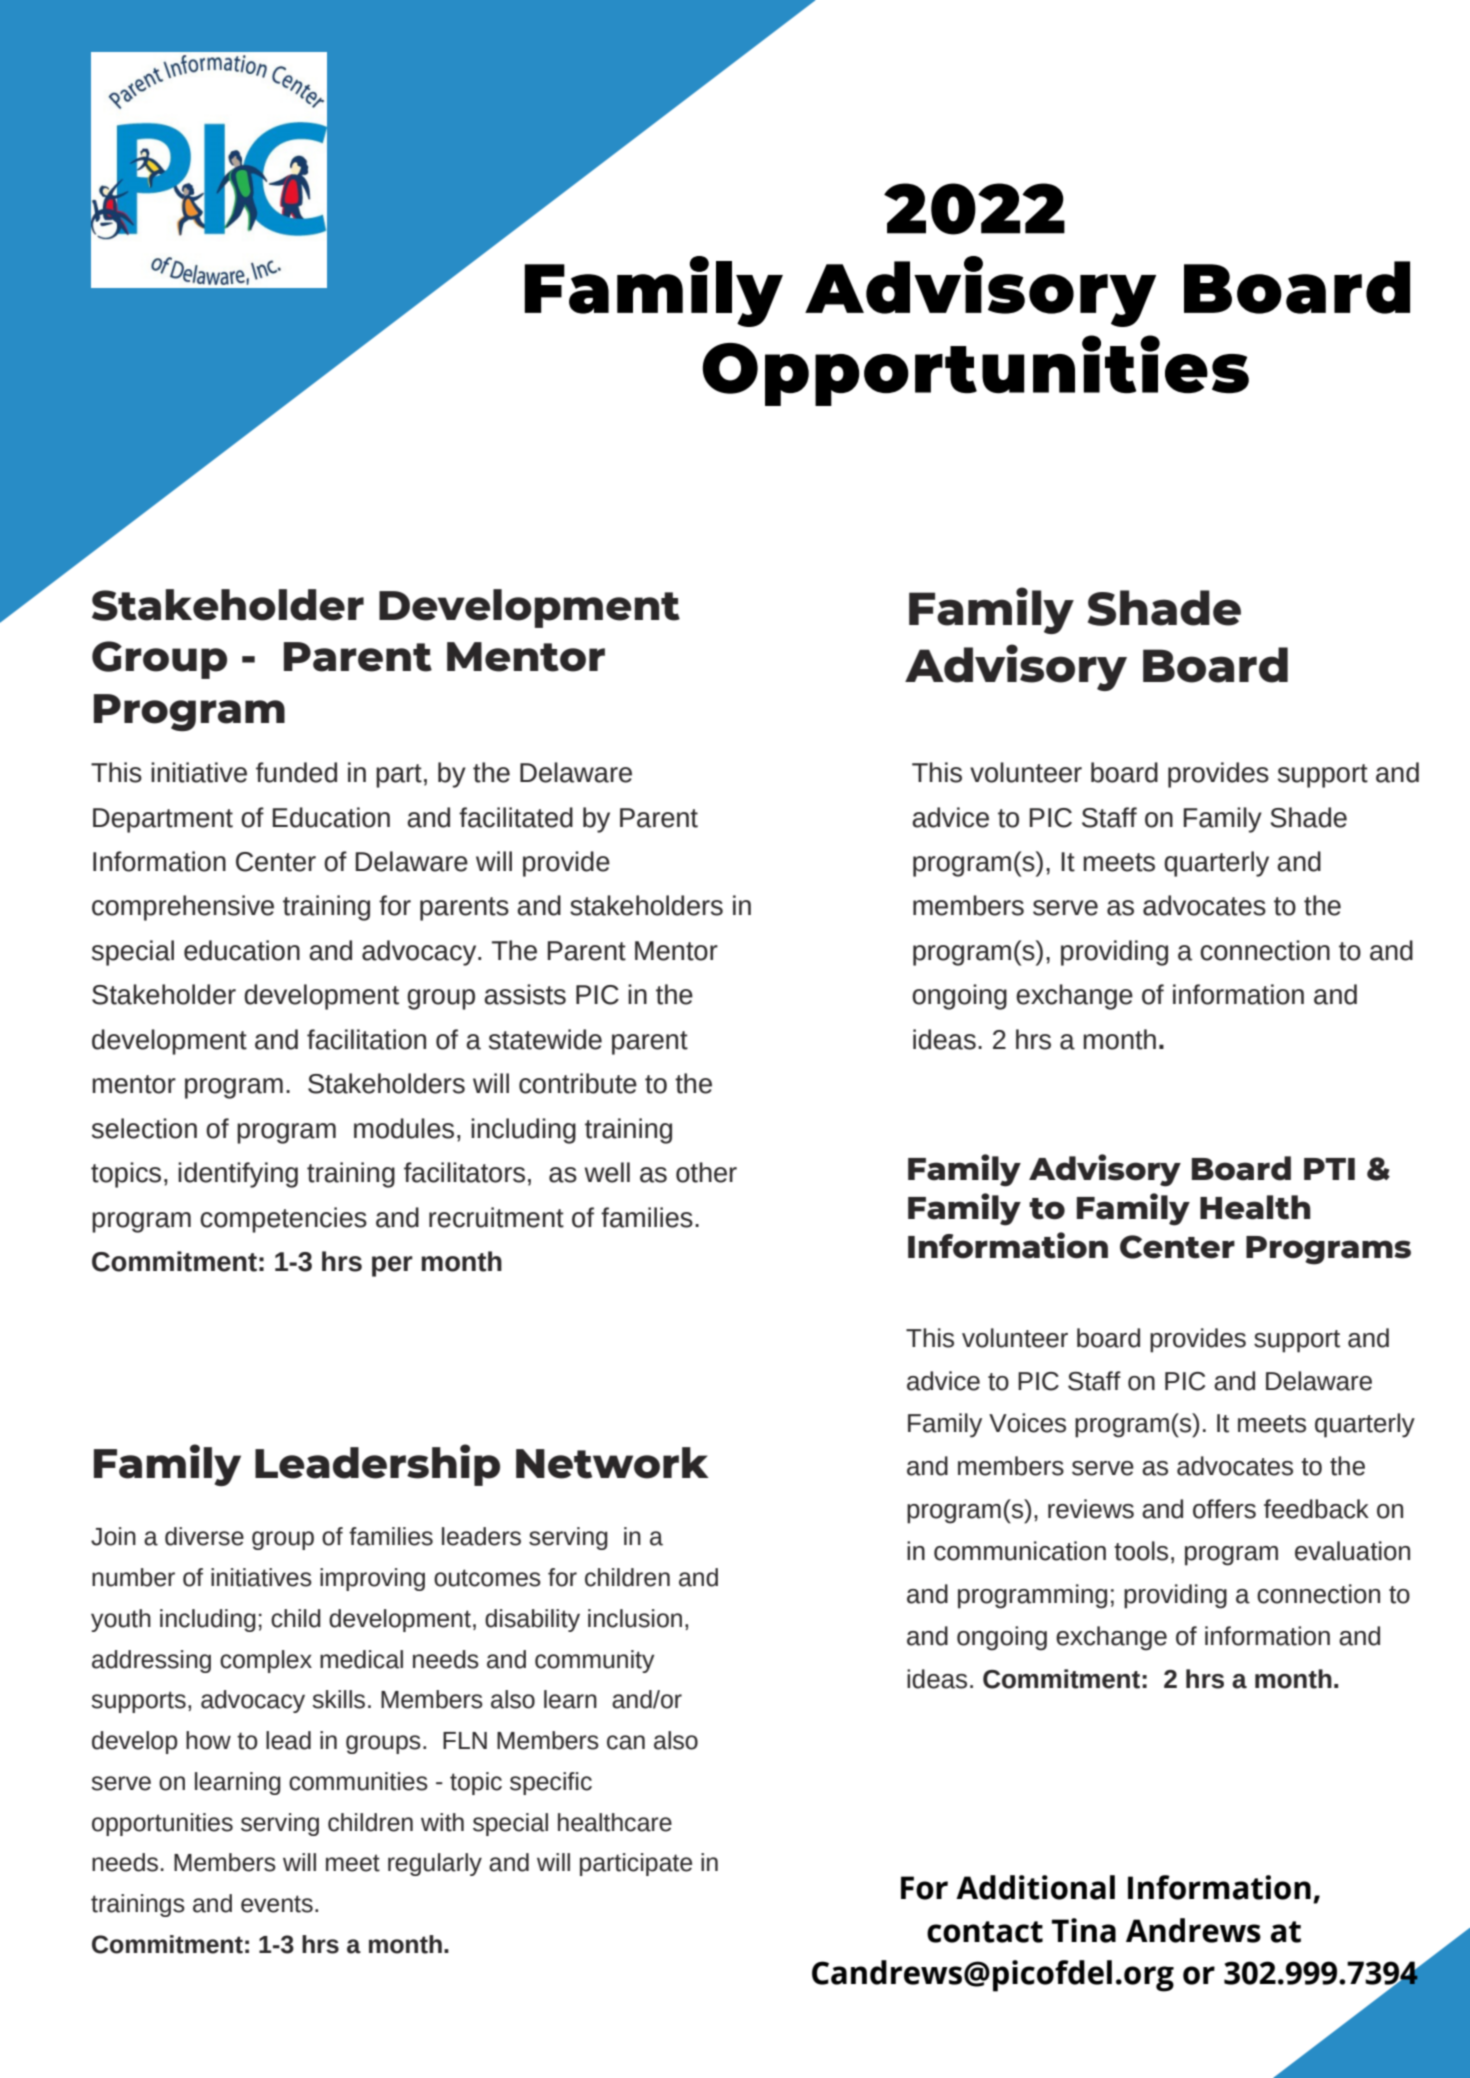  What do you see at coordinates (296, 772) in the page?
I see `funded` at bounding box center [296, 772].
